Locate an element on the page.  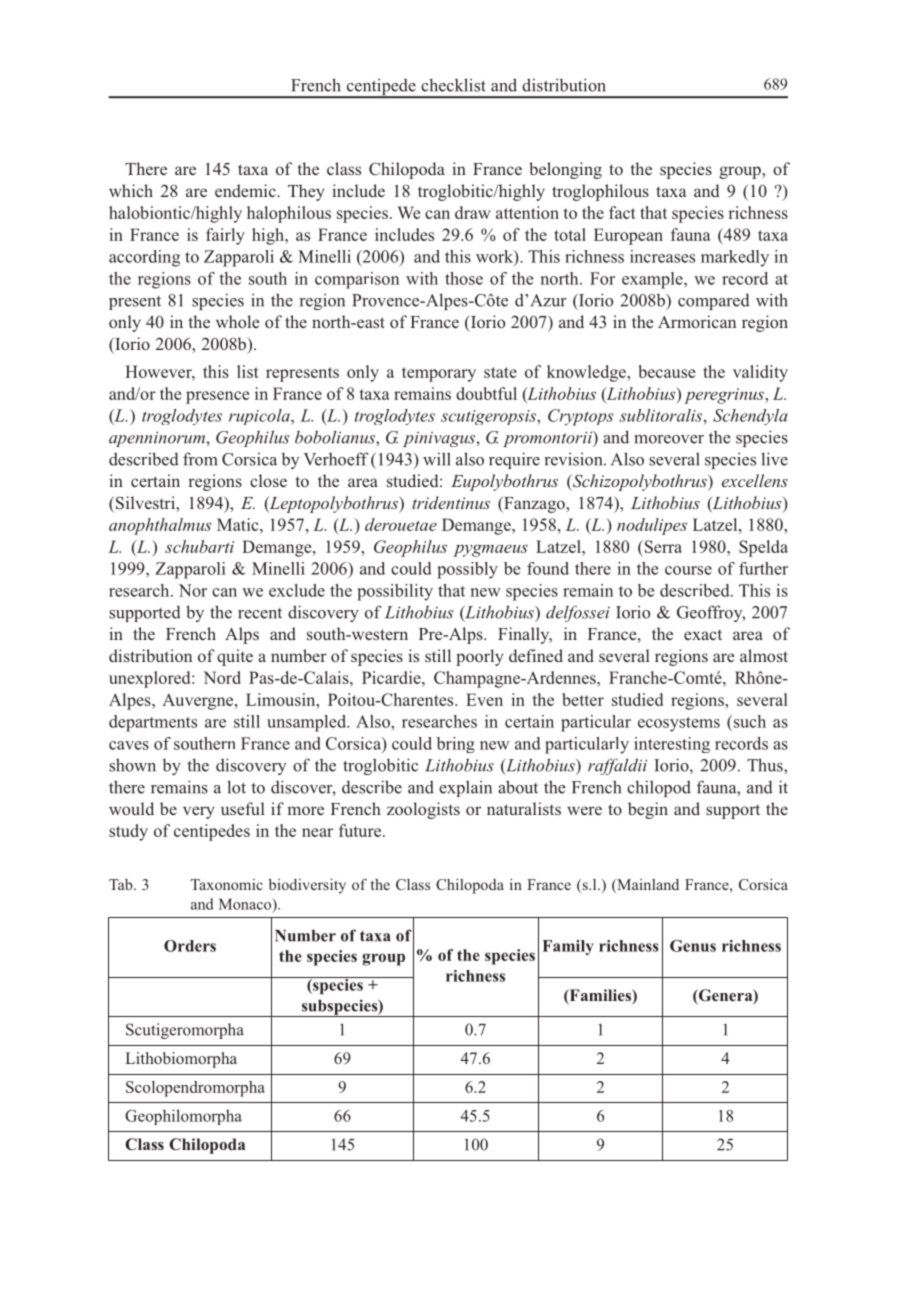
possibly is located at coordinates (467, 570).
